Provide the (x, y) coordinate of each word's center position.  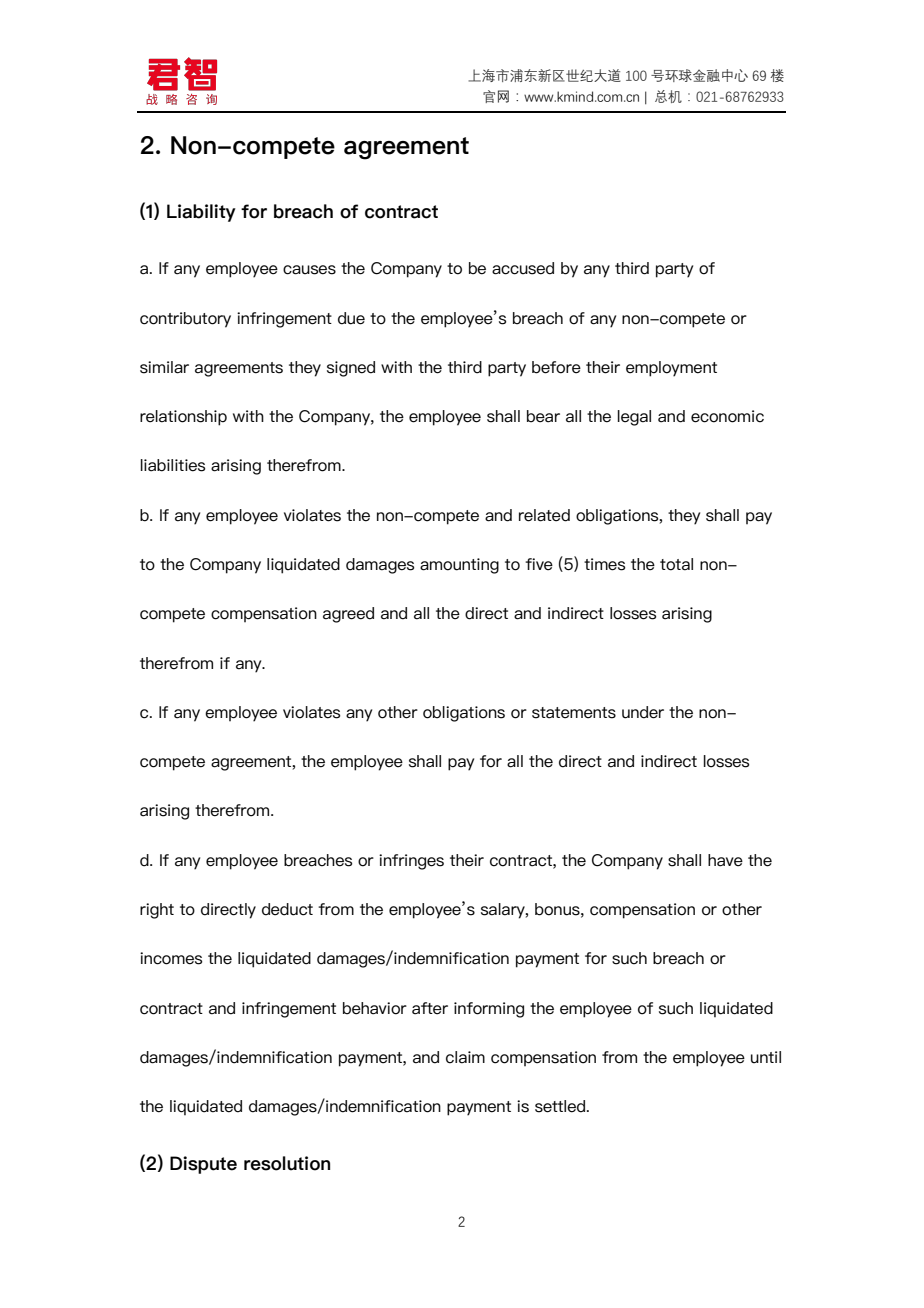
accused (523, 268)
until (766, 1057)
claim (465, 1057)
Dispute (203, 1165)
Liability (201, 213)
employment (671, 369)
